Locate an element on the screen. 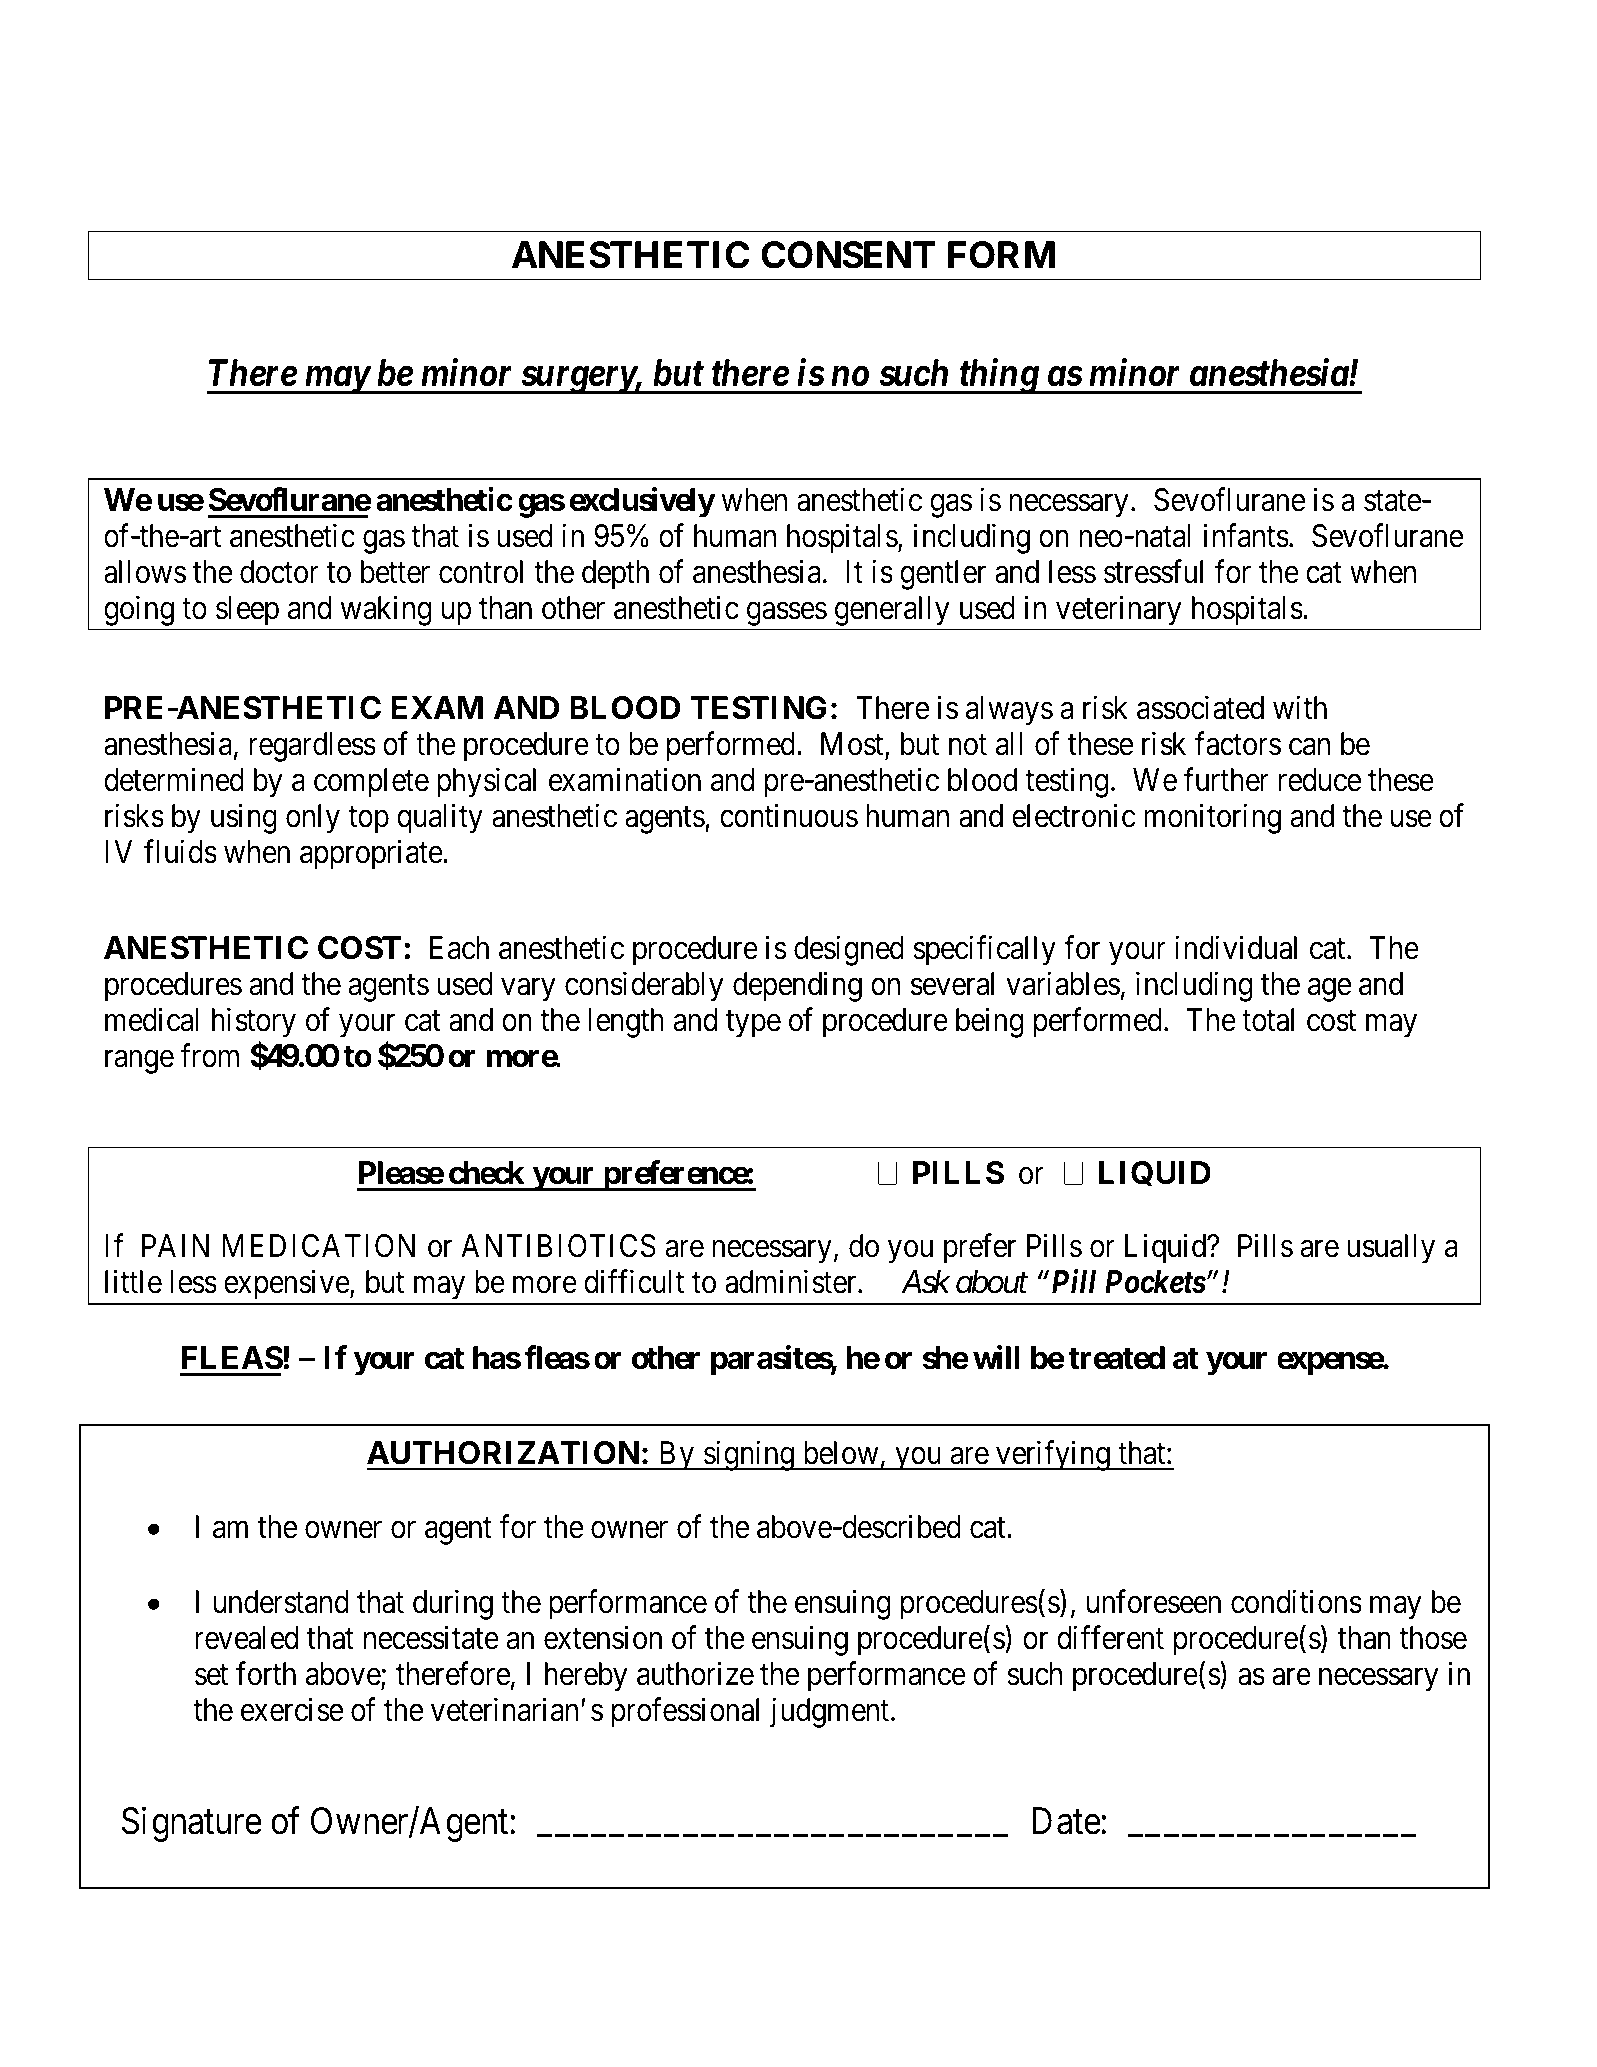 The height and width of the screenshot is (2067, 1597). CONSENT is located at coordinates (848, 255).
